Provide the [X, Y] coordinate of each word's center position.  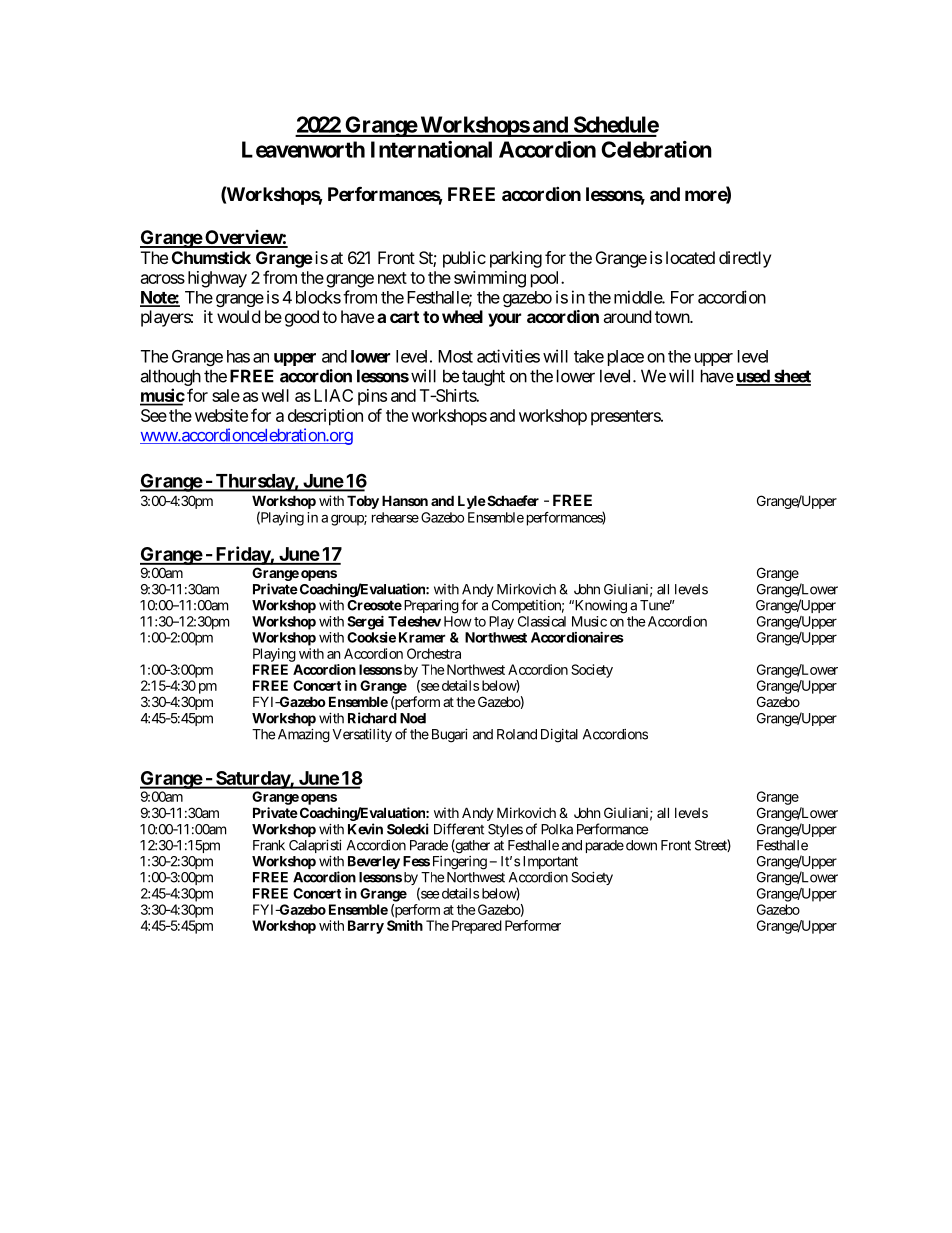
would [238, 316]
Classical [542, 621]
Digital [559, 736]
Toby [363, 502]
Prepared [477, 927]
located [690, 257]
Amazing [304, 736]
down [640, 845]
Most [455, 356]
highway [217, 279]
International [431, 149]
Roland [517, 734]
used [754, 377]
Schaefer [512, 500]
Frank [269, 845]
